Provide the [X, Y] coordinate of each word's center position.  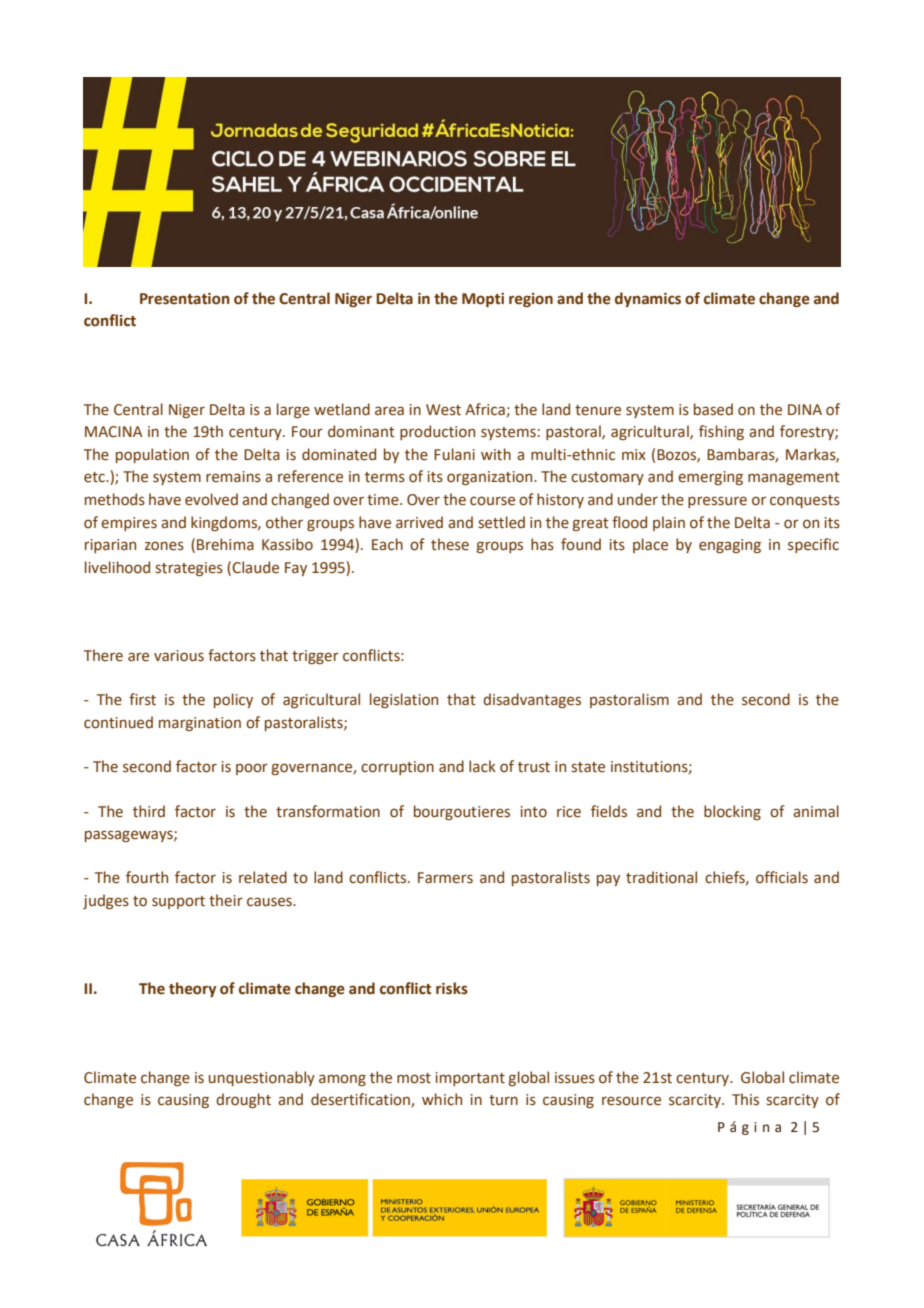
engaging [730, 546]
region [531, 300]
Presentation [185, 299]
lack [482, 766]
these [450, 544]
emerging [710, 478]
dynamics [648, 299]
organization [491, 478]
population [152, 455]
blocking [732, 812]
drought [243, 1100]
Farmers [445, 878]
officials [782, 877]
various [179, 656]
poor [252, 769]
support [178, 902]
